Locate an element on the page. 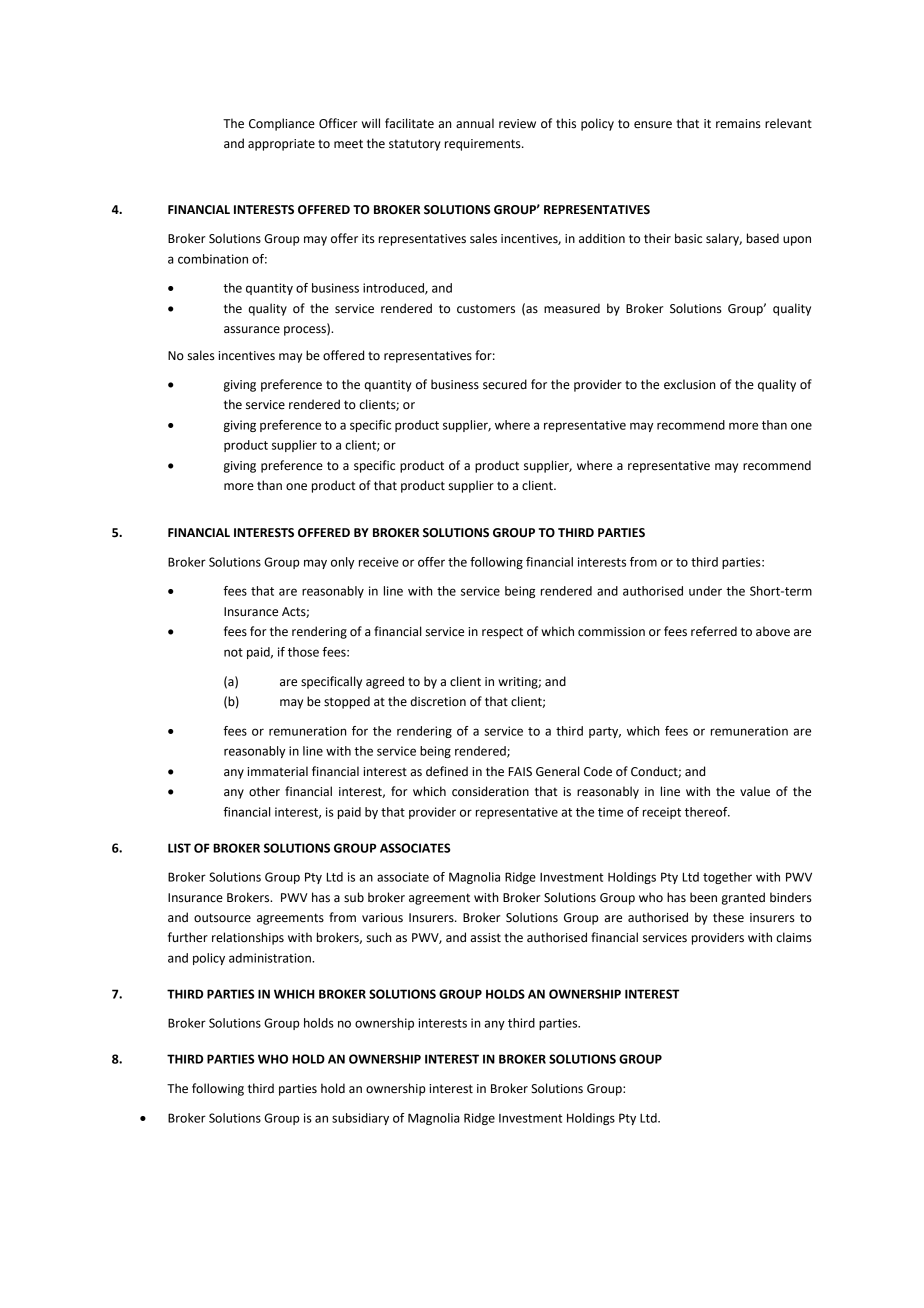  exclusion is located at coordinates (689, 384).
